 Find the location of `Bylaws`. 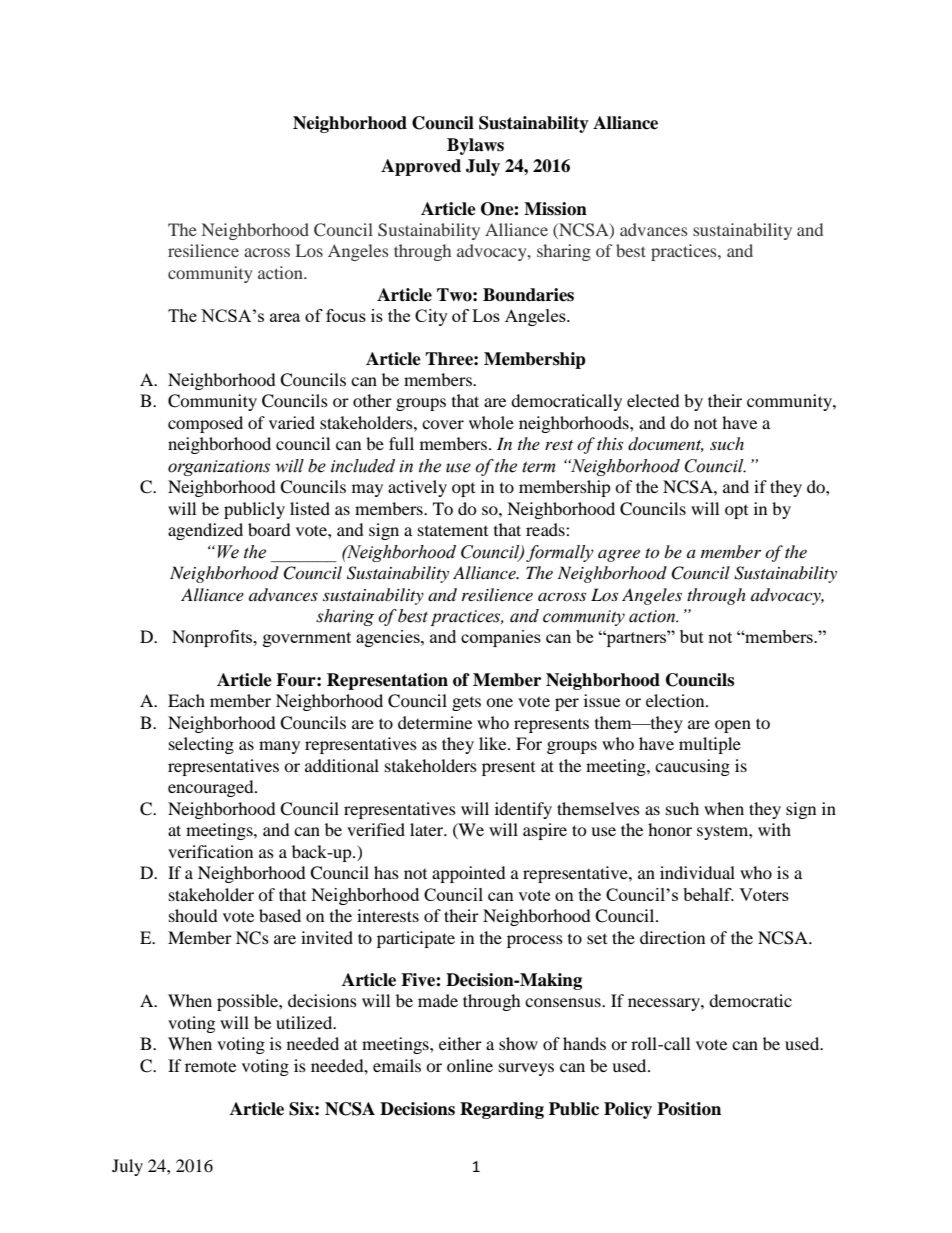

Bylaws is located at coordinates (475, 146).
